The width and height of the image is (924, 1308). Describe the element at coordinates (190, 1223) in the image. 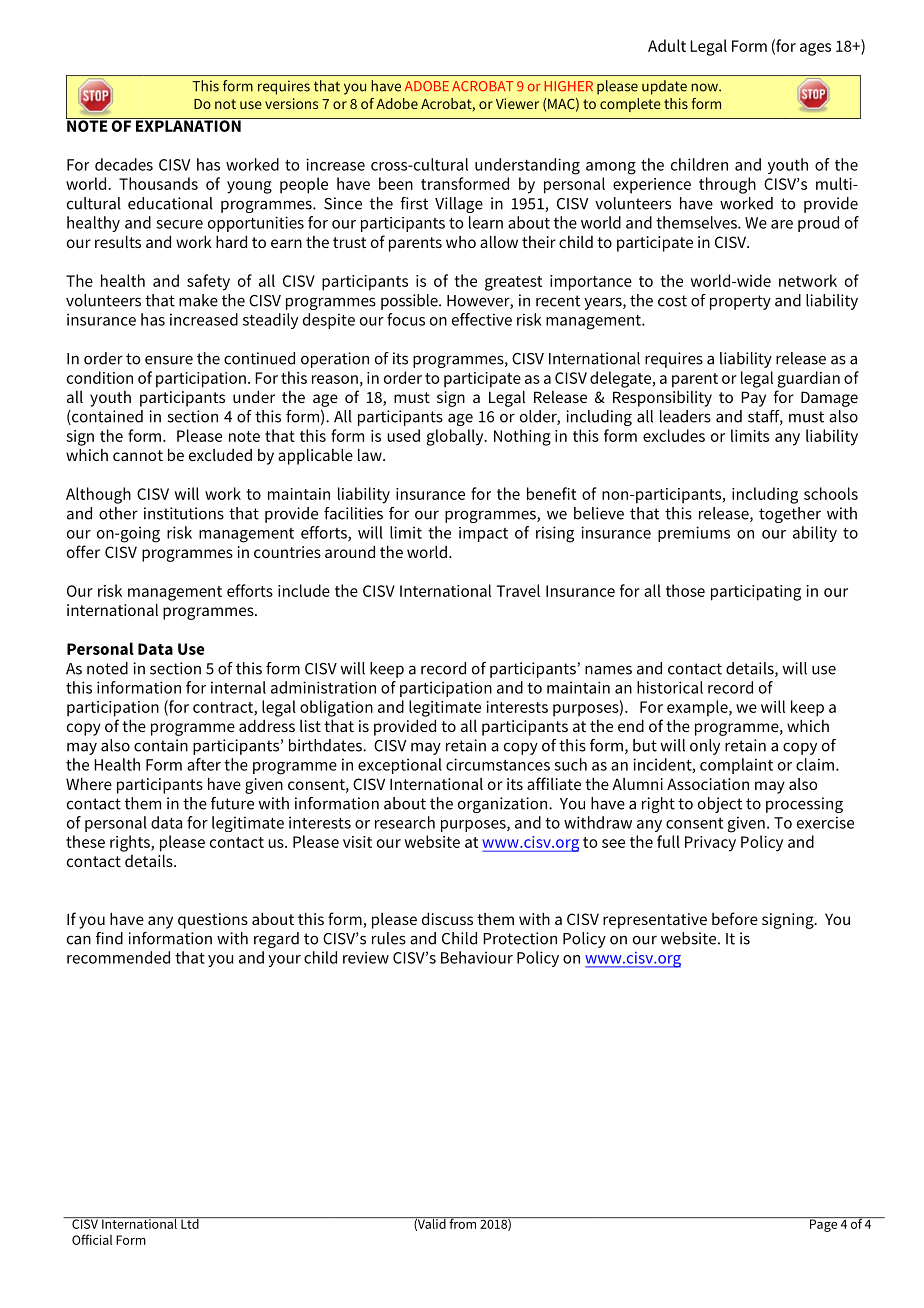

I see `Ltd` at that location.
